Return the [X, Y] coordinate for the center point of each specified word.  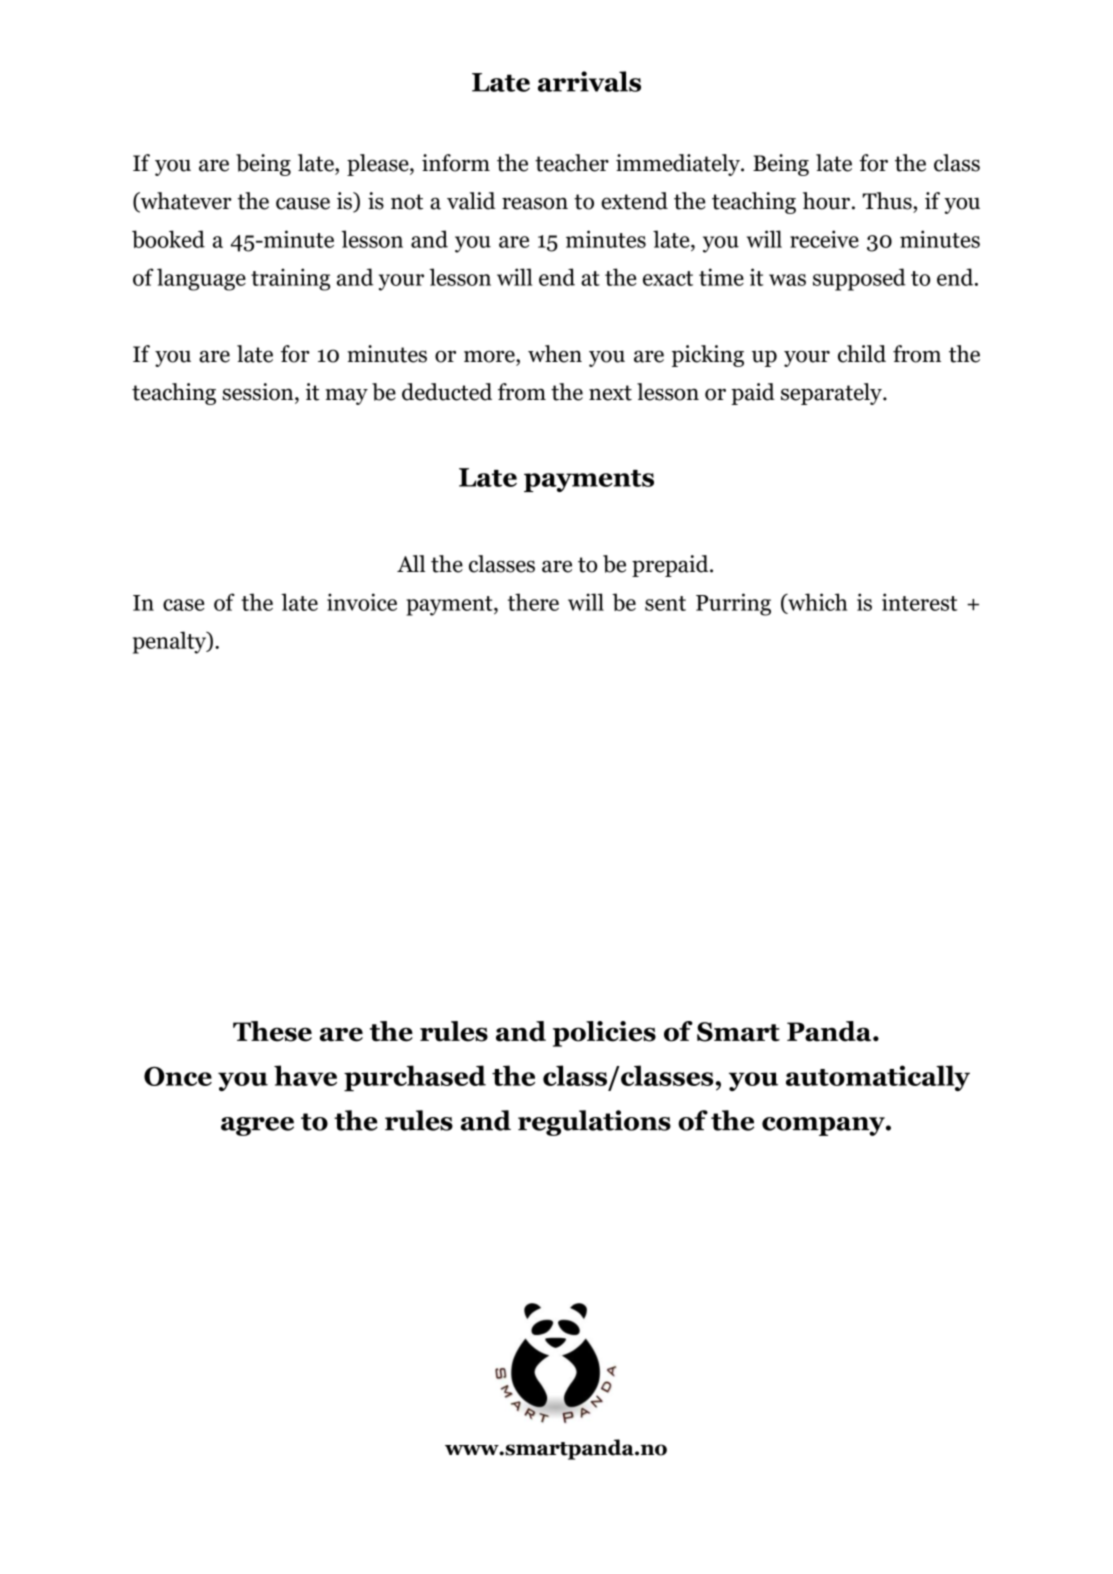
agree [257, 1126]
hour [826, 201]
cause [303, 203]
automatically [878, 1078]
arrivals [589, 81]
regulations [594, 1123]
